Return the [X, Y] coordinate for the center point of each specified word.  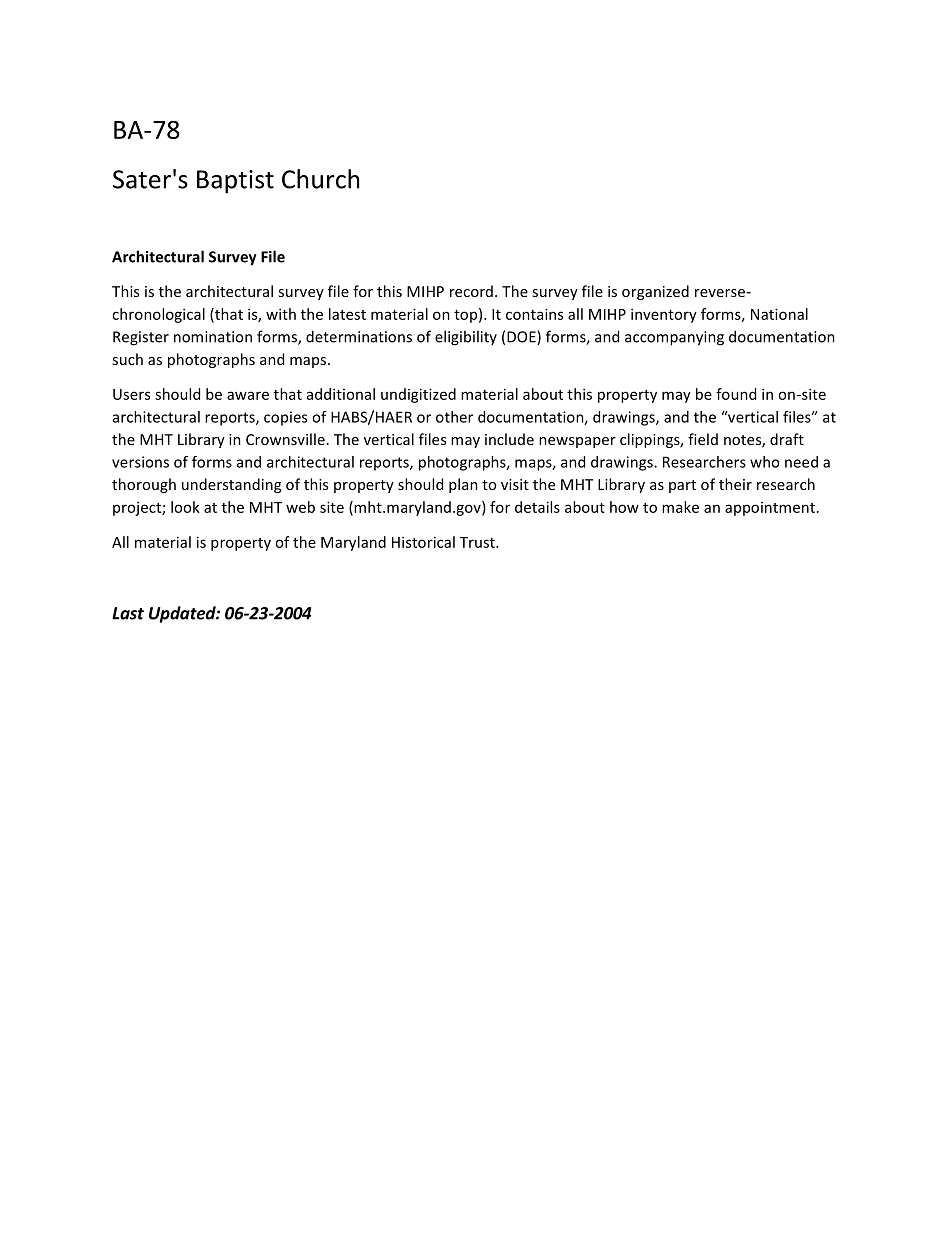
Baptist [235, 182]
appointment [770, 509]
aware [248, 395]
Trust [478, 542]
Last [128, 613]
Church [320, 179]
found [736, 394]
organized [655, 292]
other [454, 417]
